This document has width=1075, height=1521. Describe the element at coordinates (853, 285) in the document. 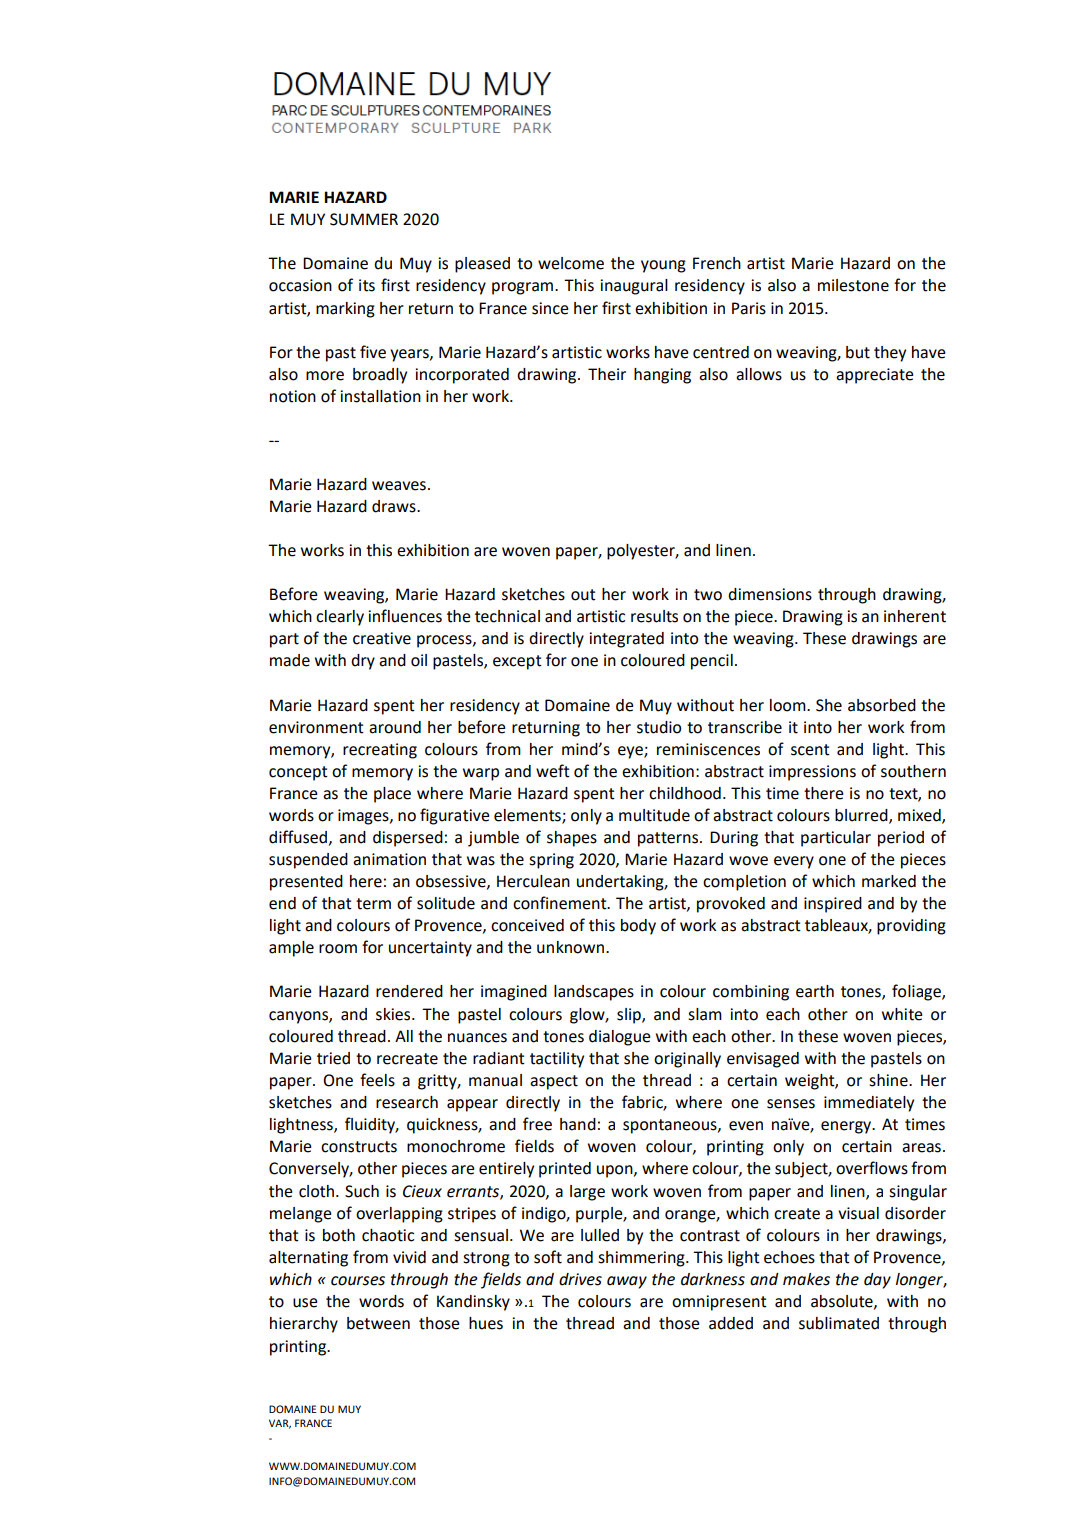

I see `milestone` at that location.
